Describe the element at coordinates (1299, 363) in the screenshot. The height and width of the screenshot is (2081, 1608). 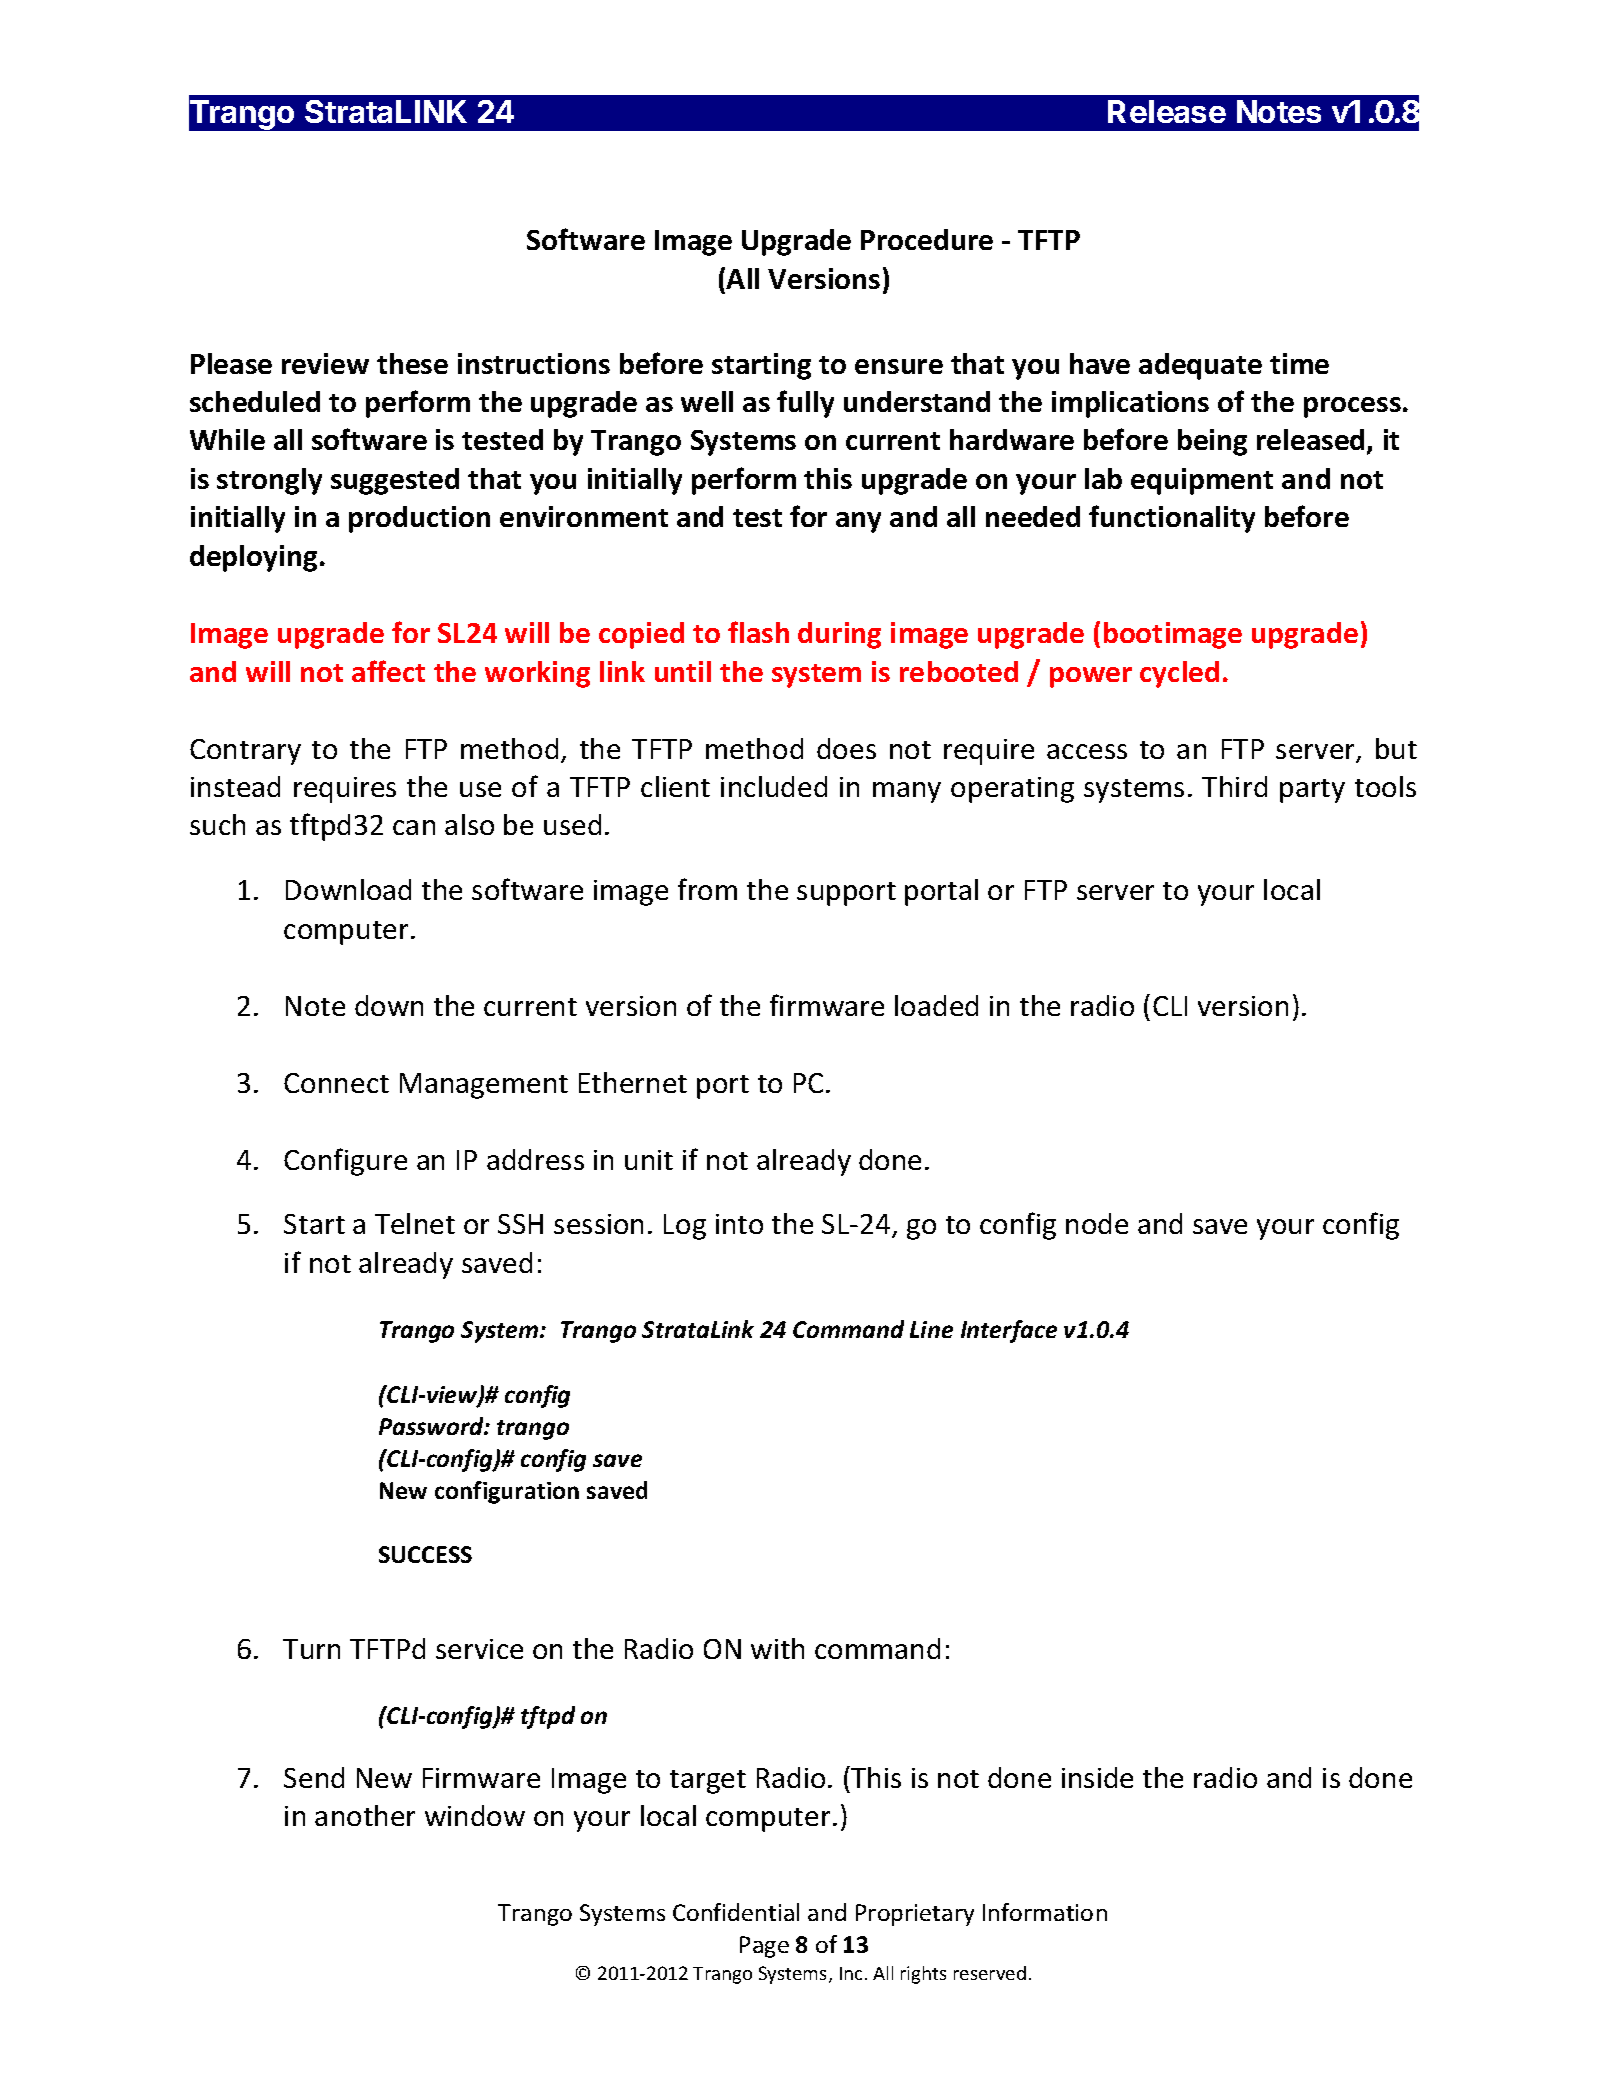
I see `time` at that location.
